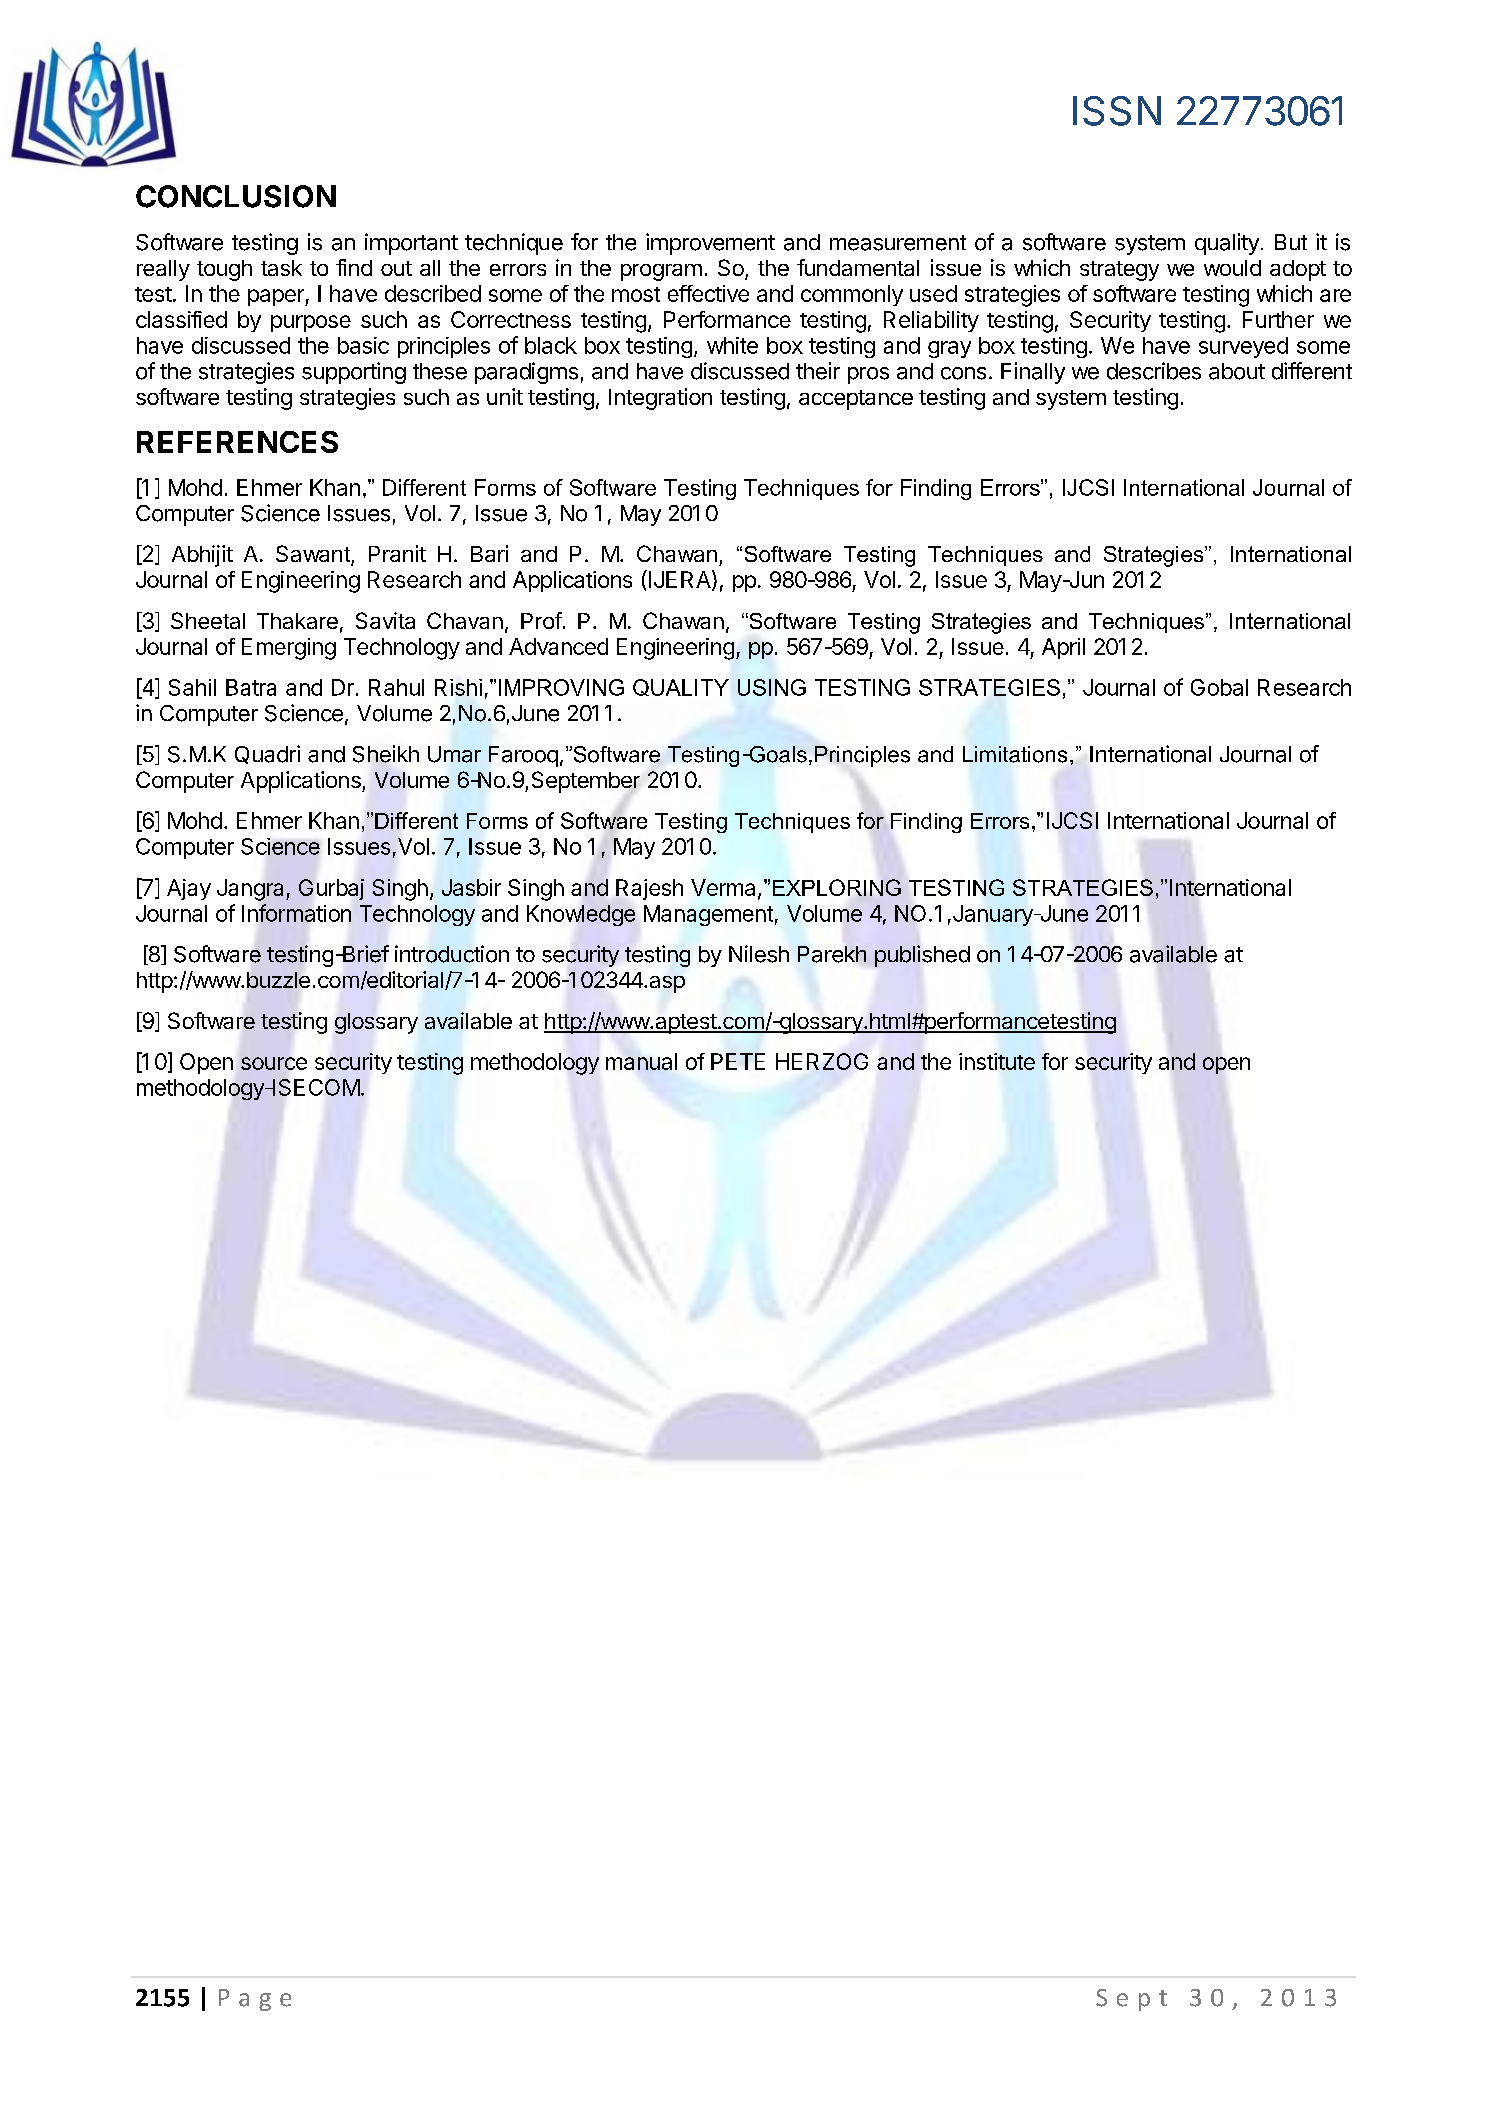 Image resolution: width=1487 pixels, height=2102 pixels. Describe the element at coordinates (1117, 111) in the screenshot. I see `ISSN` at that location.
